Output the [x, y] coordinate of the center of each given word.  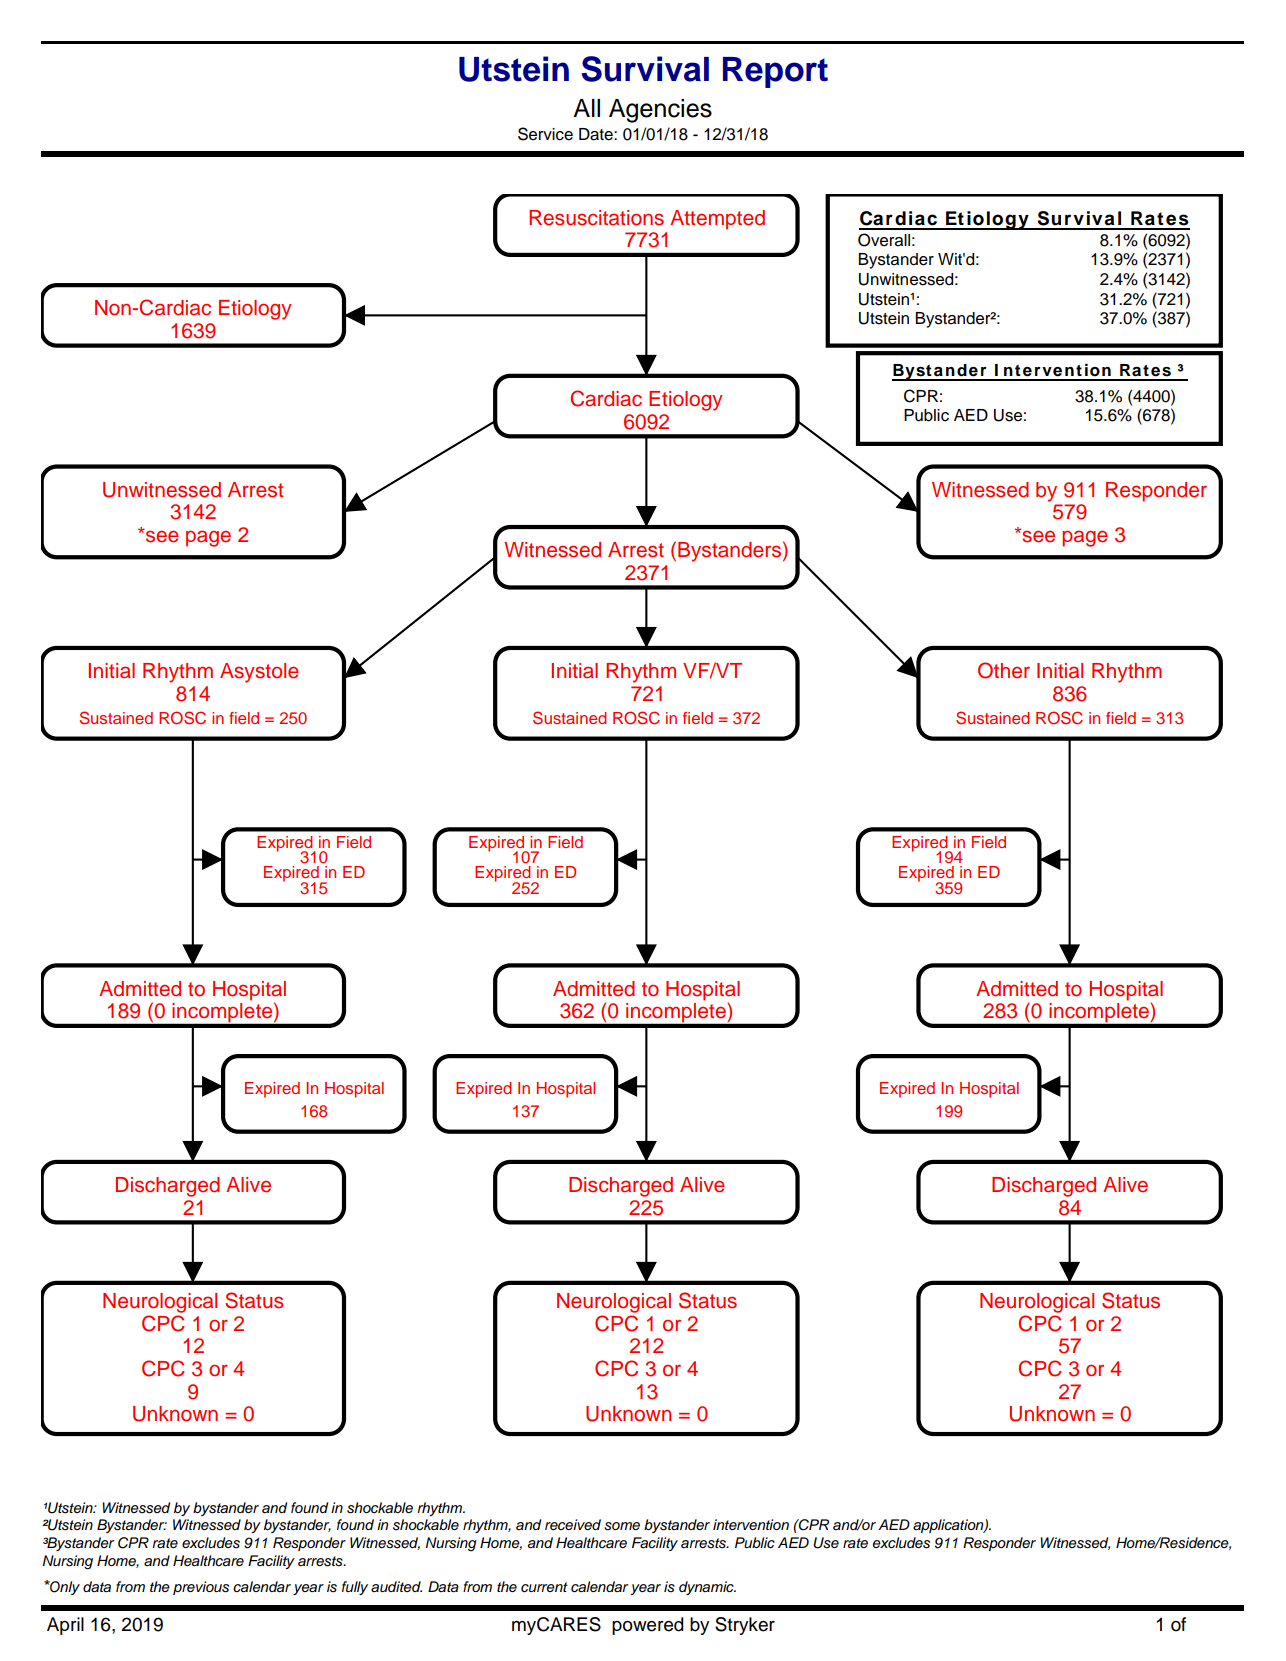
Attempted [717, 220]
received [573, 1524]
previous [201, 1588]
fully [355, 1588]
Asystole [259, 673]
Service [545, 134]
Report [775, 72]
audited [396, 1586]
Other [1004, 670]
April [65, 1626]
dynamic [707, 1588]
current [544, 1587]
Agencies [660, 111]
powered [648, 1626]
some [622, 1526]
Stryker [745, 1626]
